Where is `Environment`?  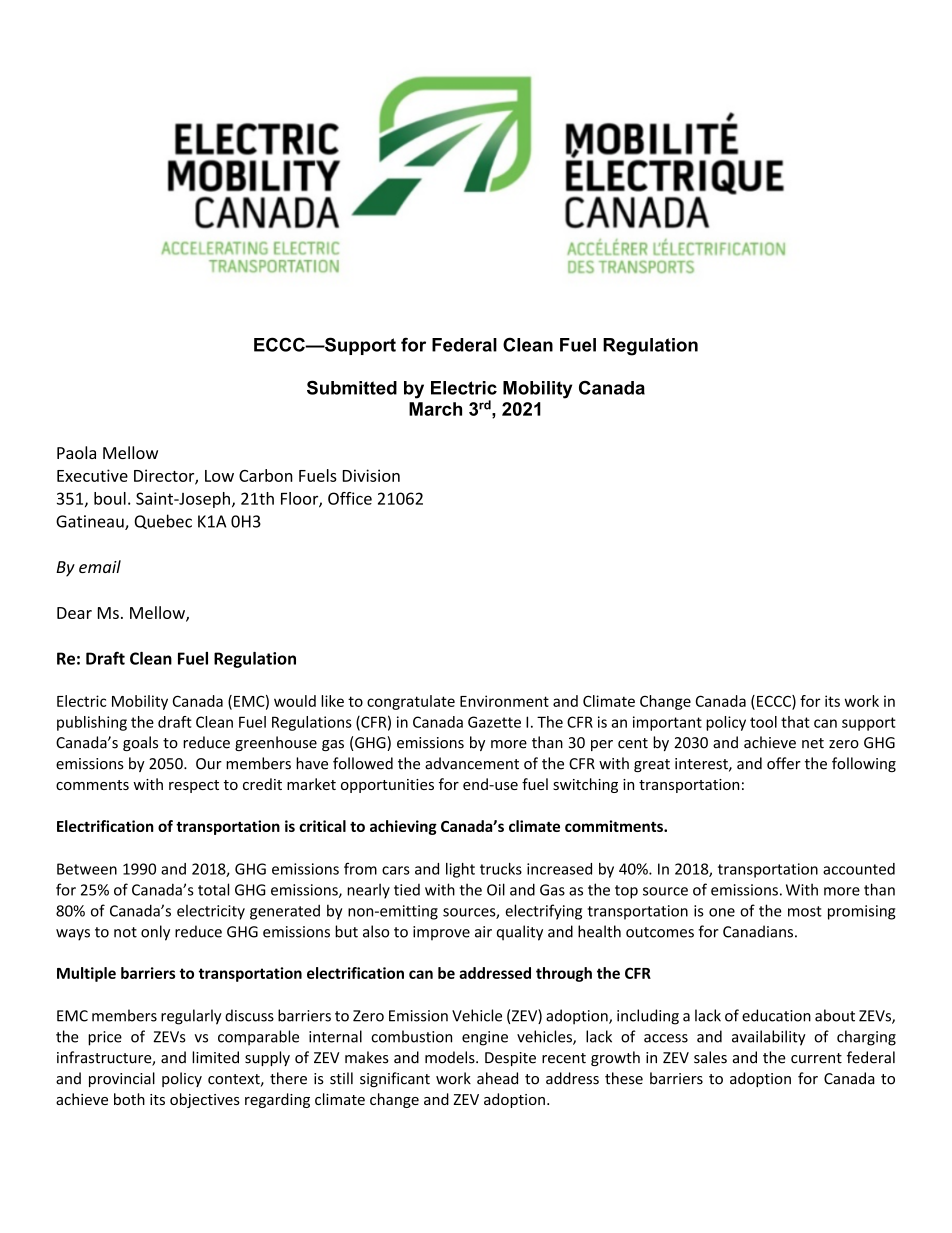
Environment is located at coordinates (504, 701).
